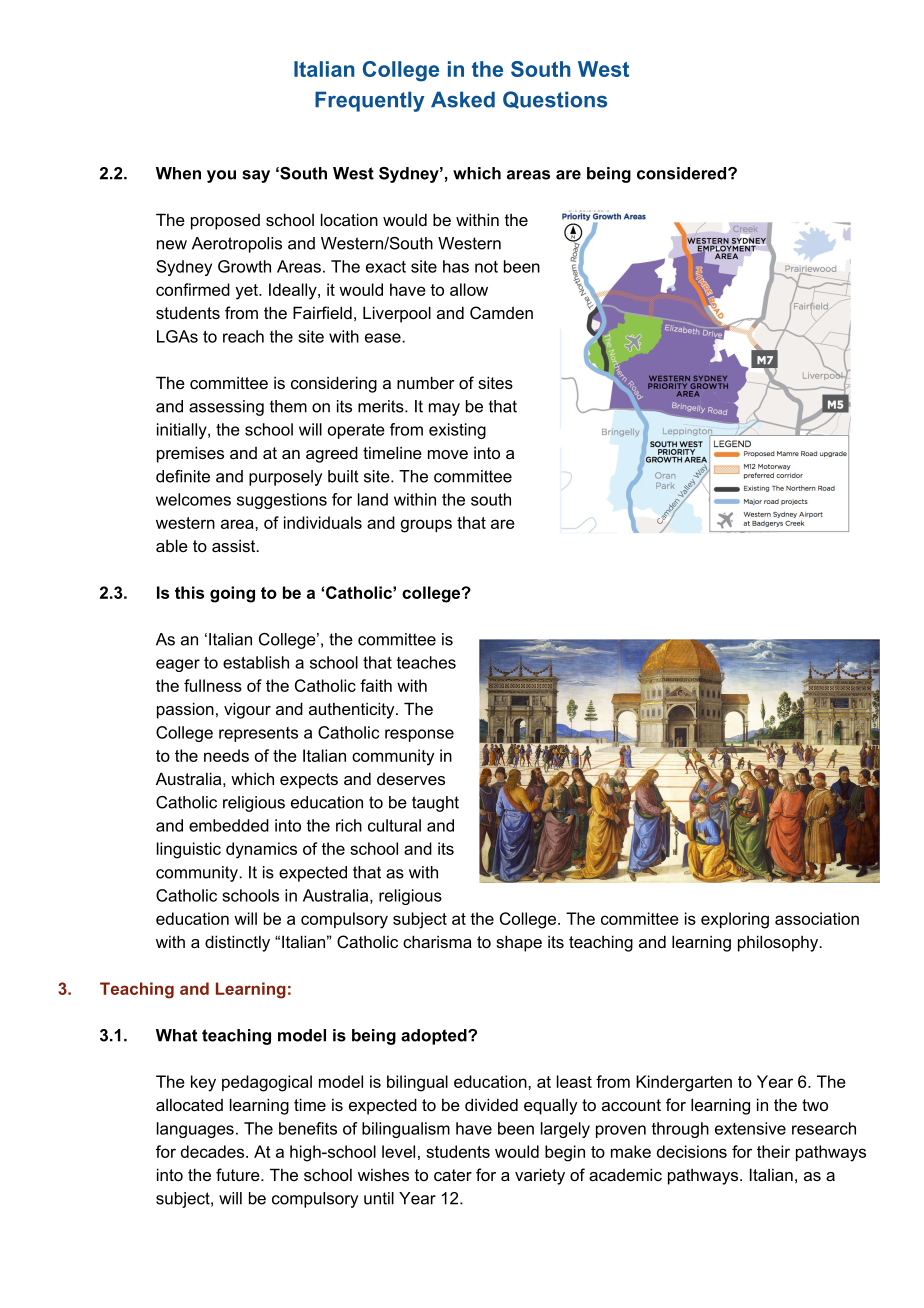  What do you see at coordinates (256, 176) in the screenshot?
I see `say` at bounding box center [256, 176].
